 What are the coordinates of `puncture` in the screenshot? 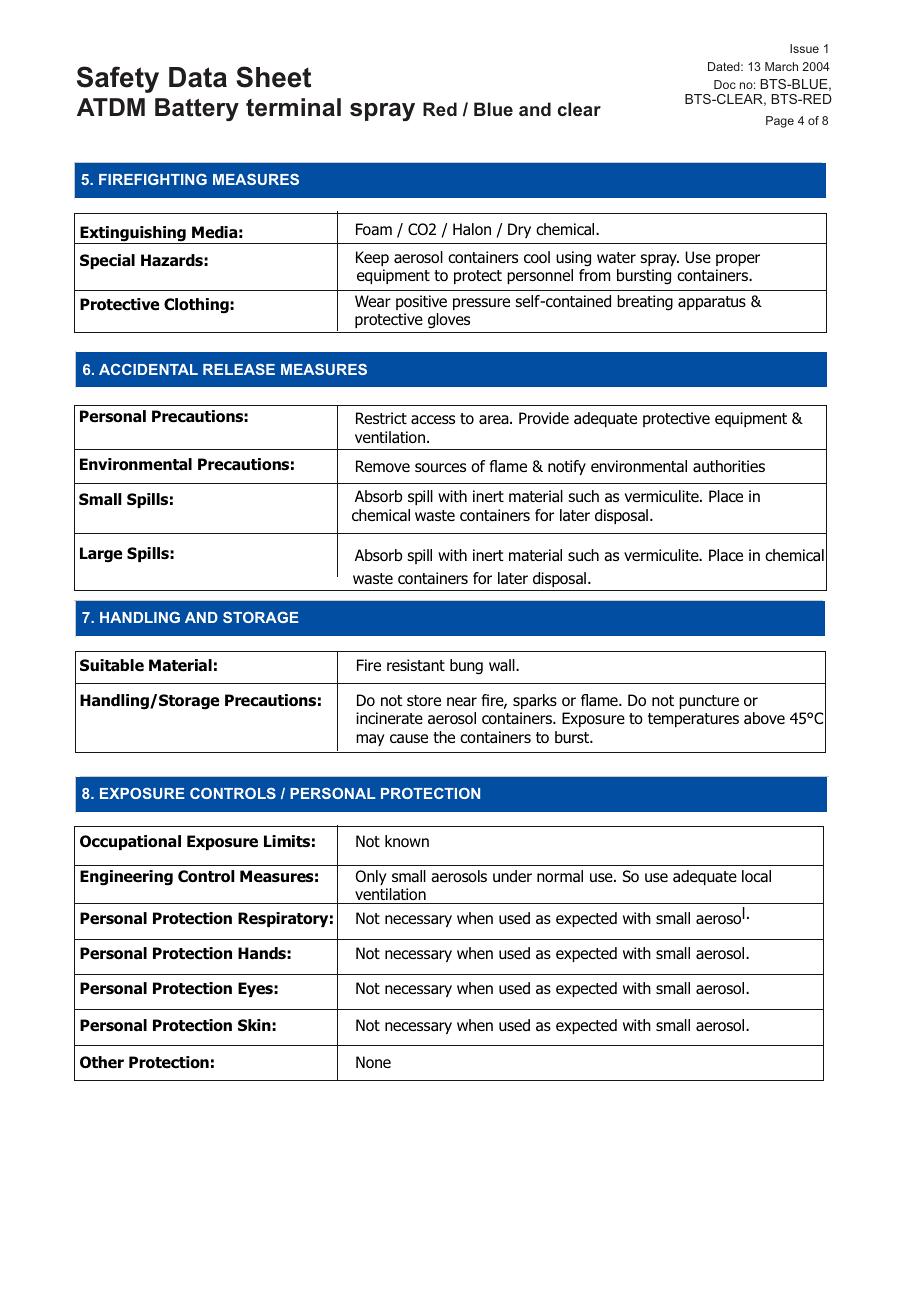 It's located at (709, 702).
